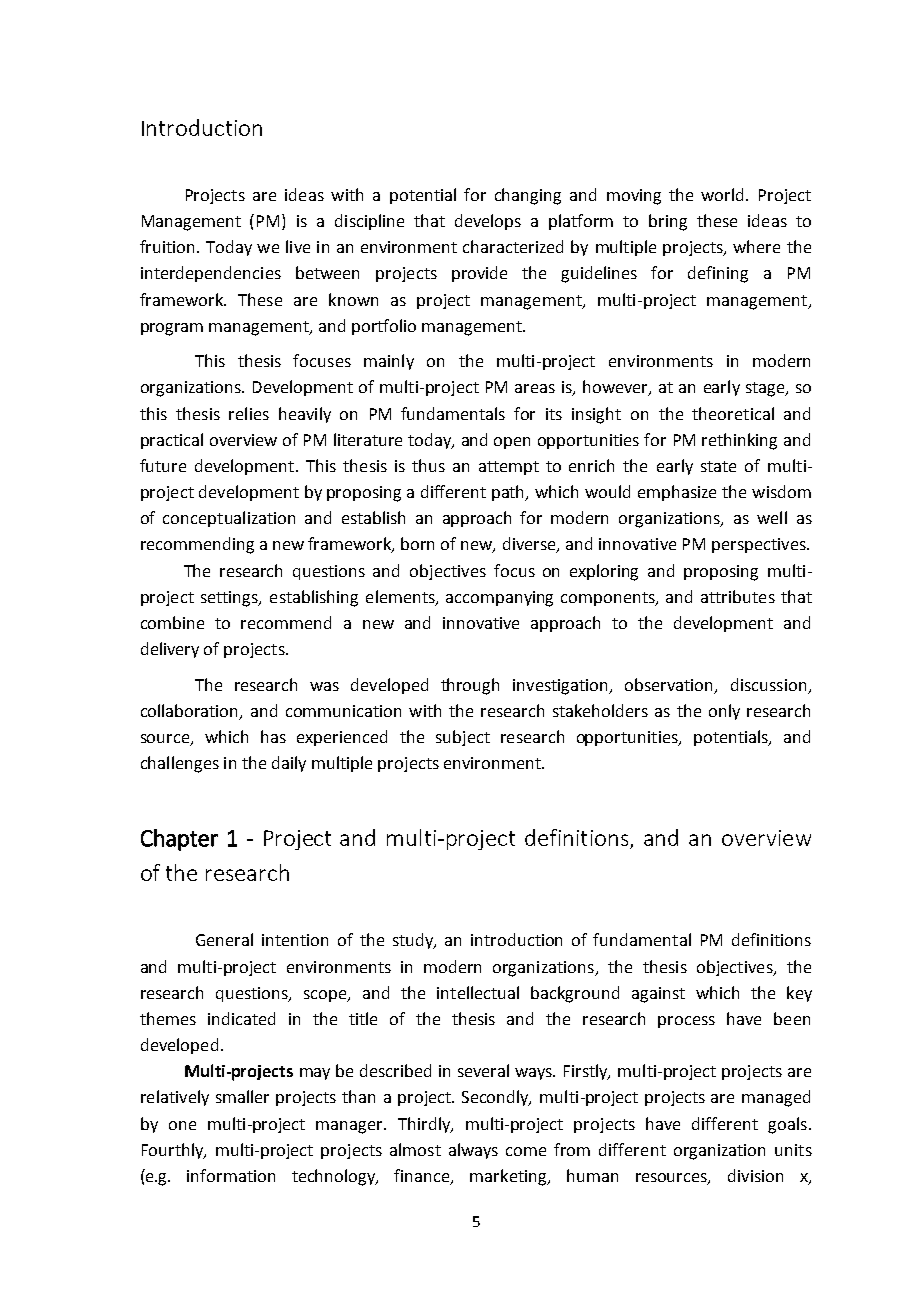 The image size is (924, 1308). What do you see at coordinates (526, 1151) in the screenshot?
I see `come` at bounding box center [526, 1151].
